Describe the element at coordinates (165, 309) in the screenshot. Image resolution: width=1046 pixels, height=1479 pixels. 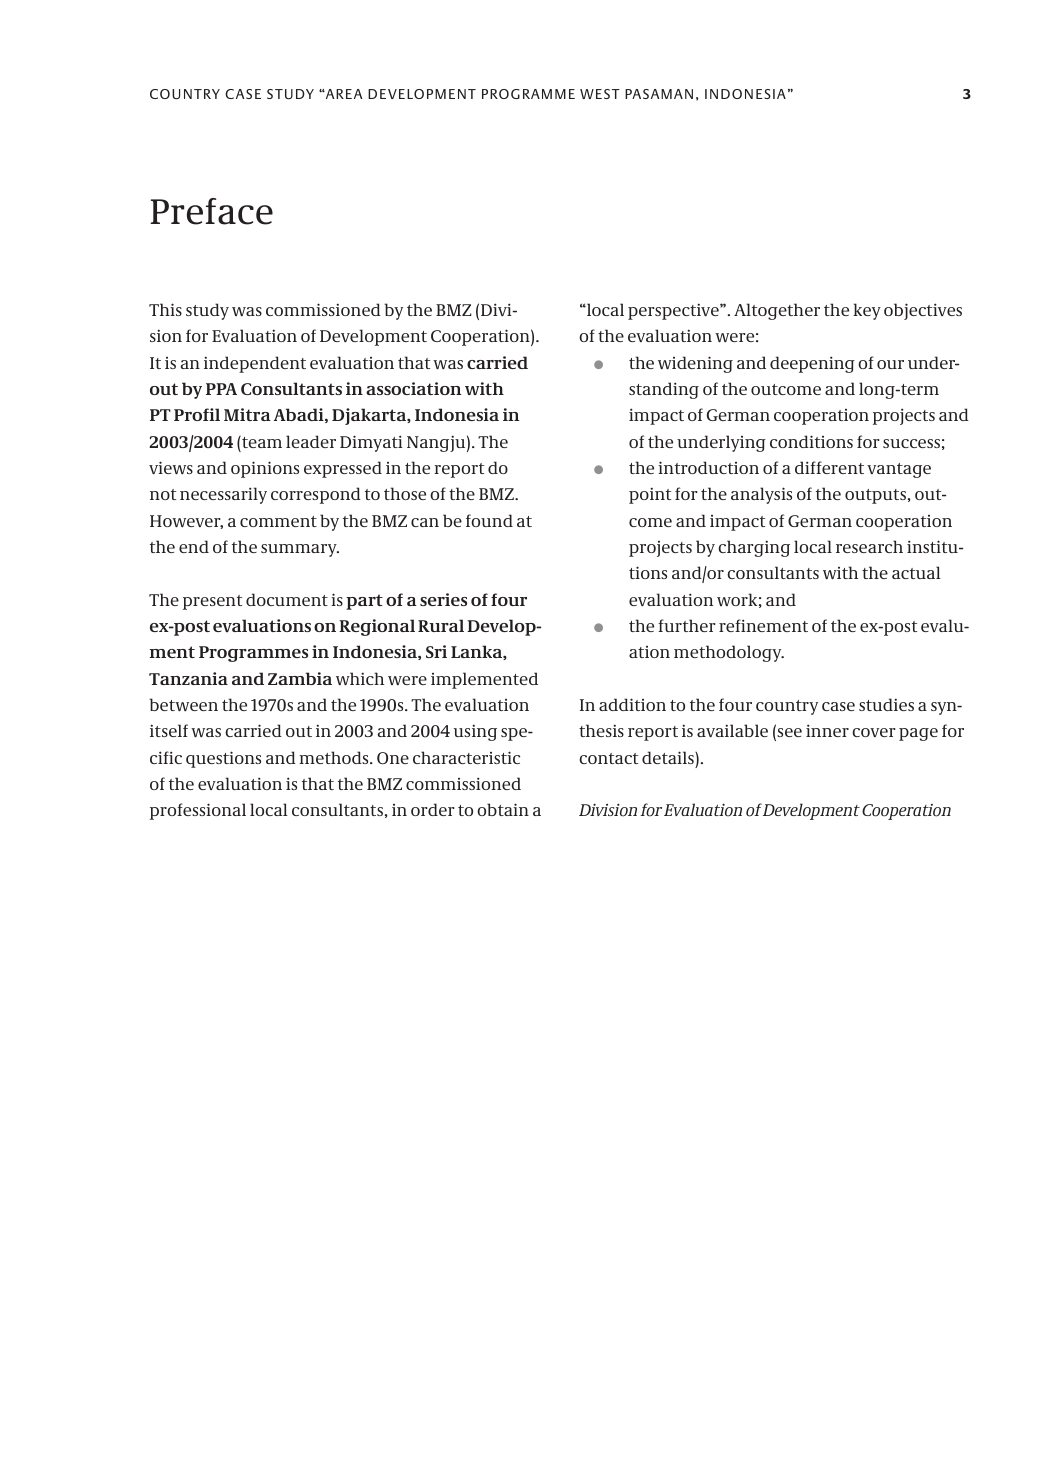
I see `This` at that location.
